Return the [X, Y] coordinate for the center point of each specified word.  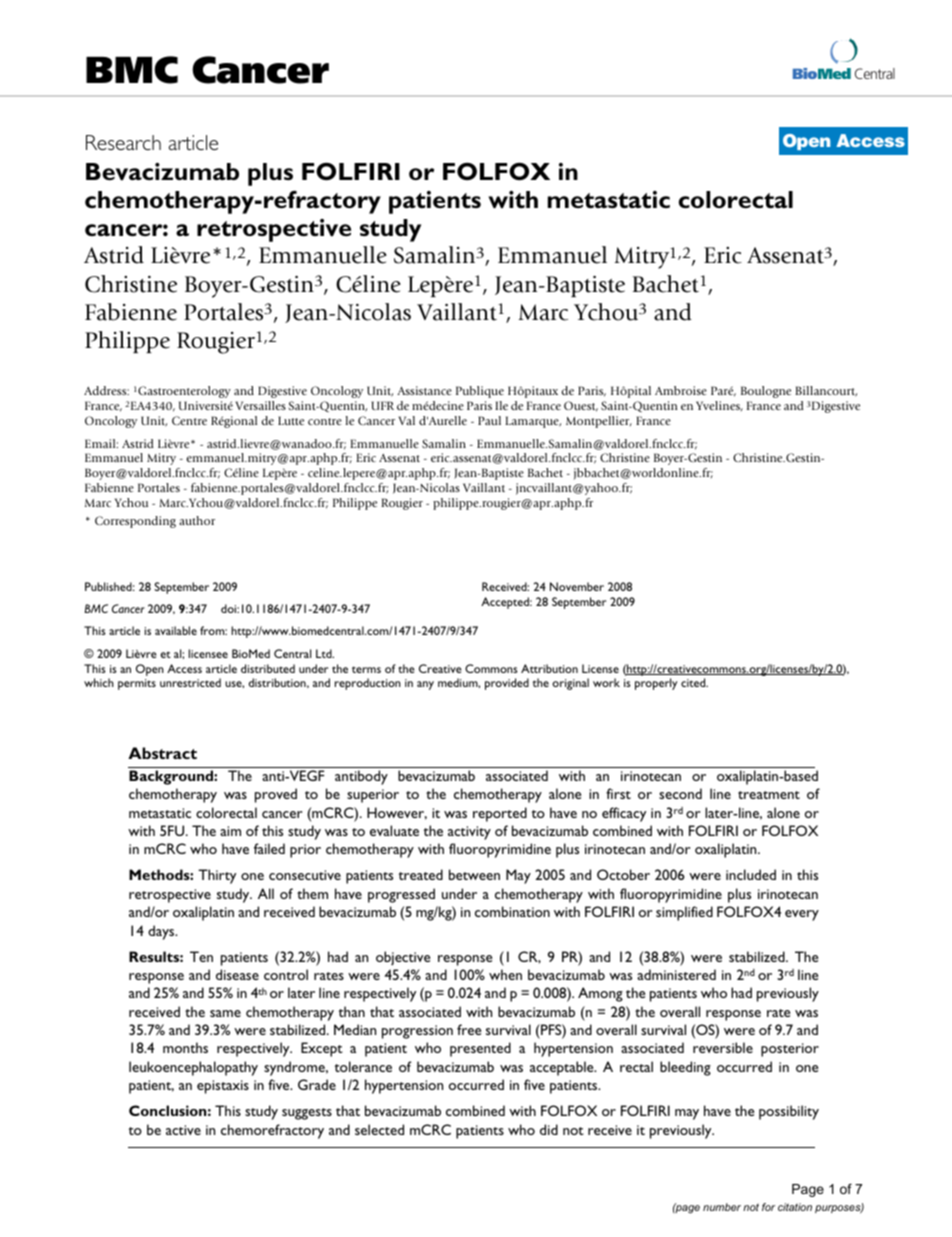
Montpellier [599, 422]
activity [469, 833]
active [183, 1130]
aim [230, 831]
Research [123, 142]
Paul [489, 420]
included [751, 874]
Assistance [424, 390]
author [197, 520]
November [577, 586]
